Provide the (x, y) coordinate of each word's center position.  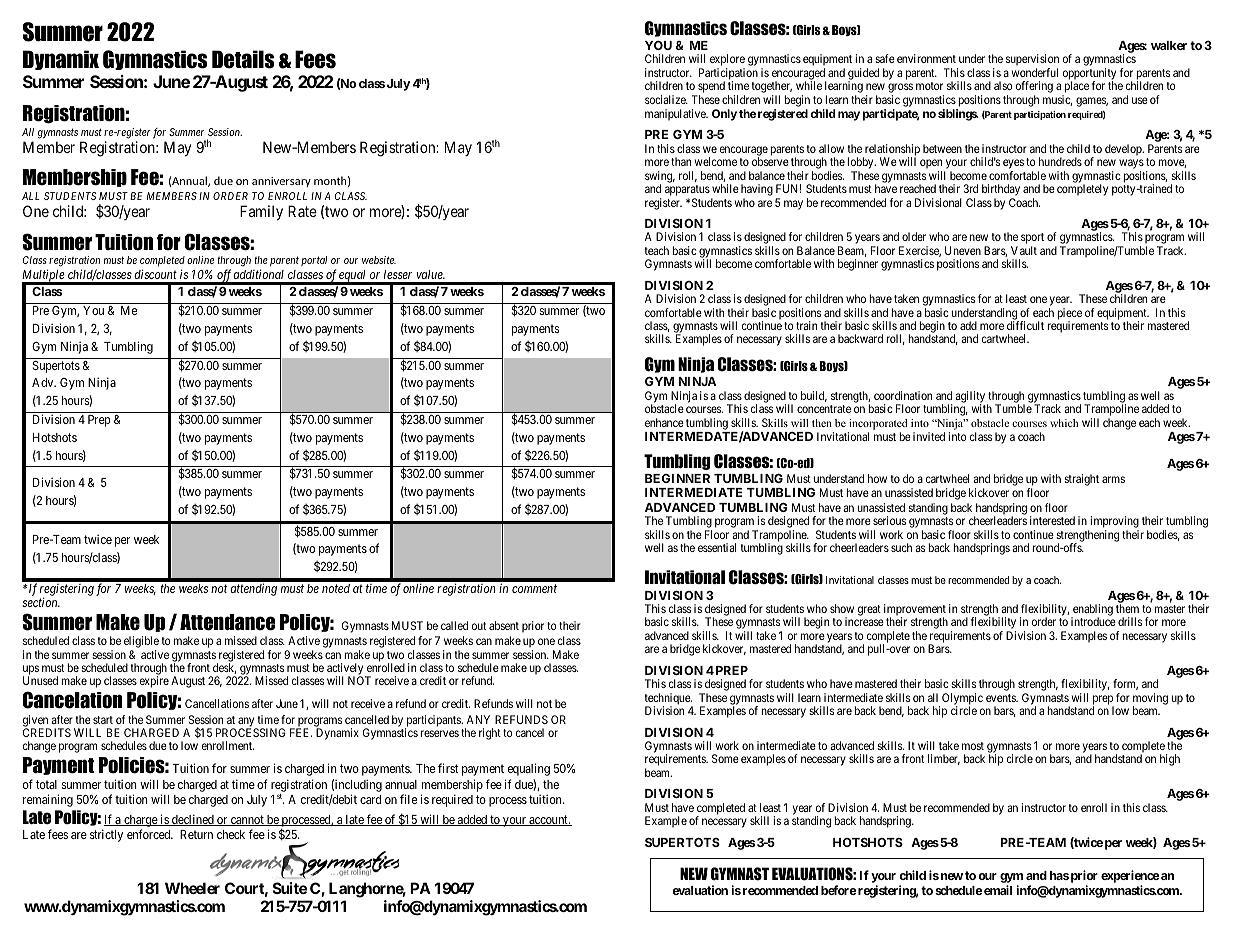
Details (243, 59)
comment (534, 588)
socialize (666, 99)
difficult (1025, 325)
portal (314, 261)
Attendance (228, 622)
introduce (1093, 621)
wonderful (1035, 72)
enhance (664, 422)
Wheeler (192, 888)
